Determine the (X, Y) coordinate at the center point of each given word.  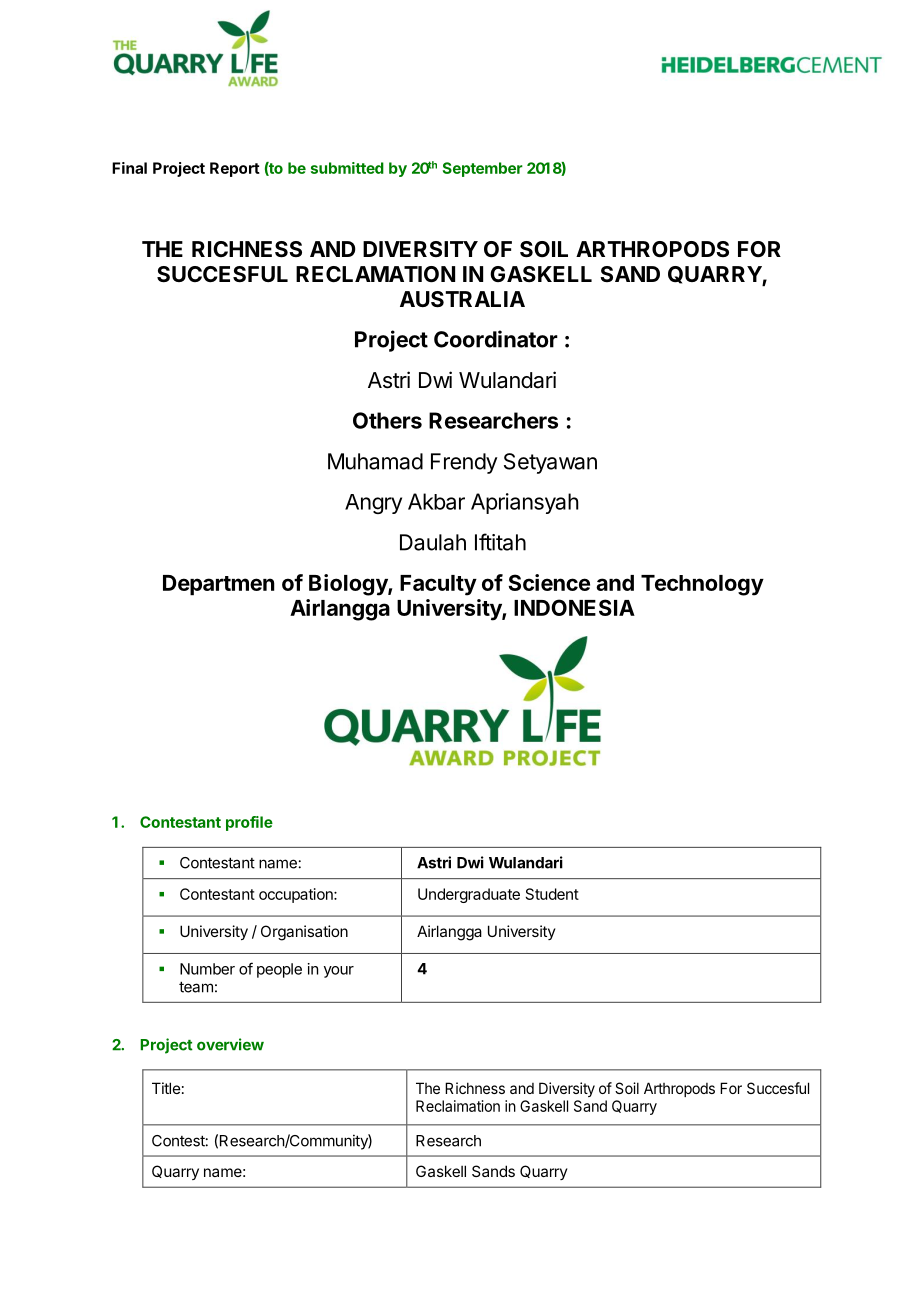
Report (235, 169)
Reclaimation (458, 1106)
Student (552, 894)
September (483, 169)
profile (249, 823)
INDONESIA (574, 607)
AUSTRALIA (462, 299)
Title (166, 1088)
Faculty (438, 585)
